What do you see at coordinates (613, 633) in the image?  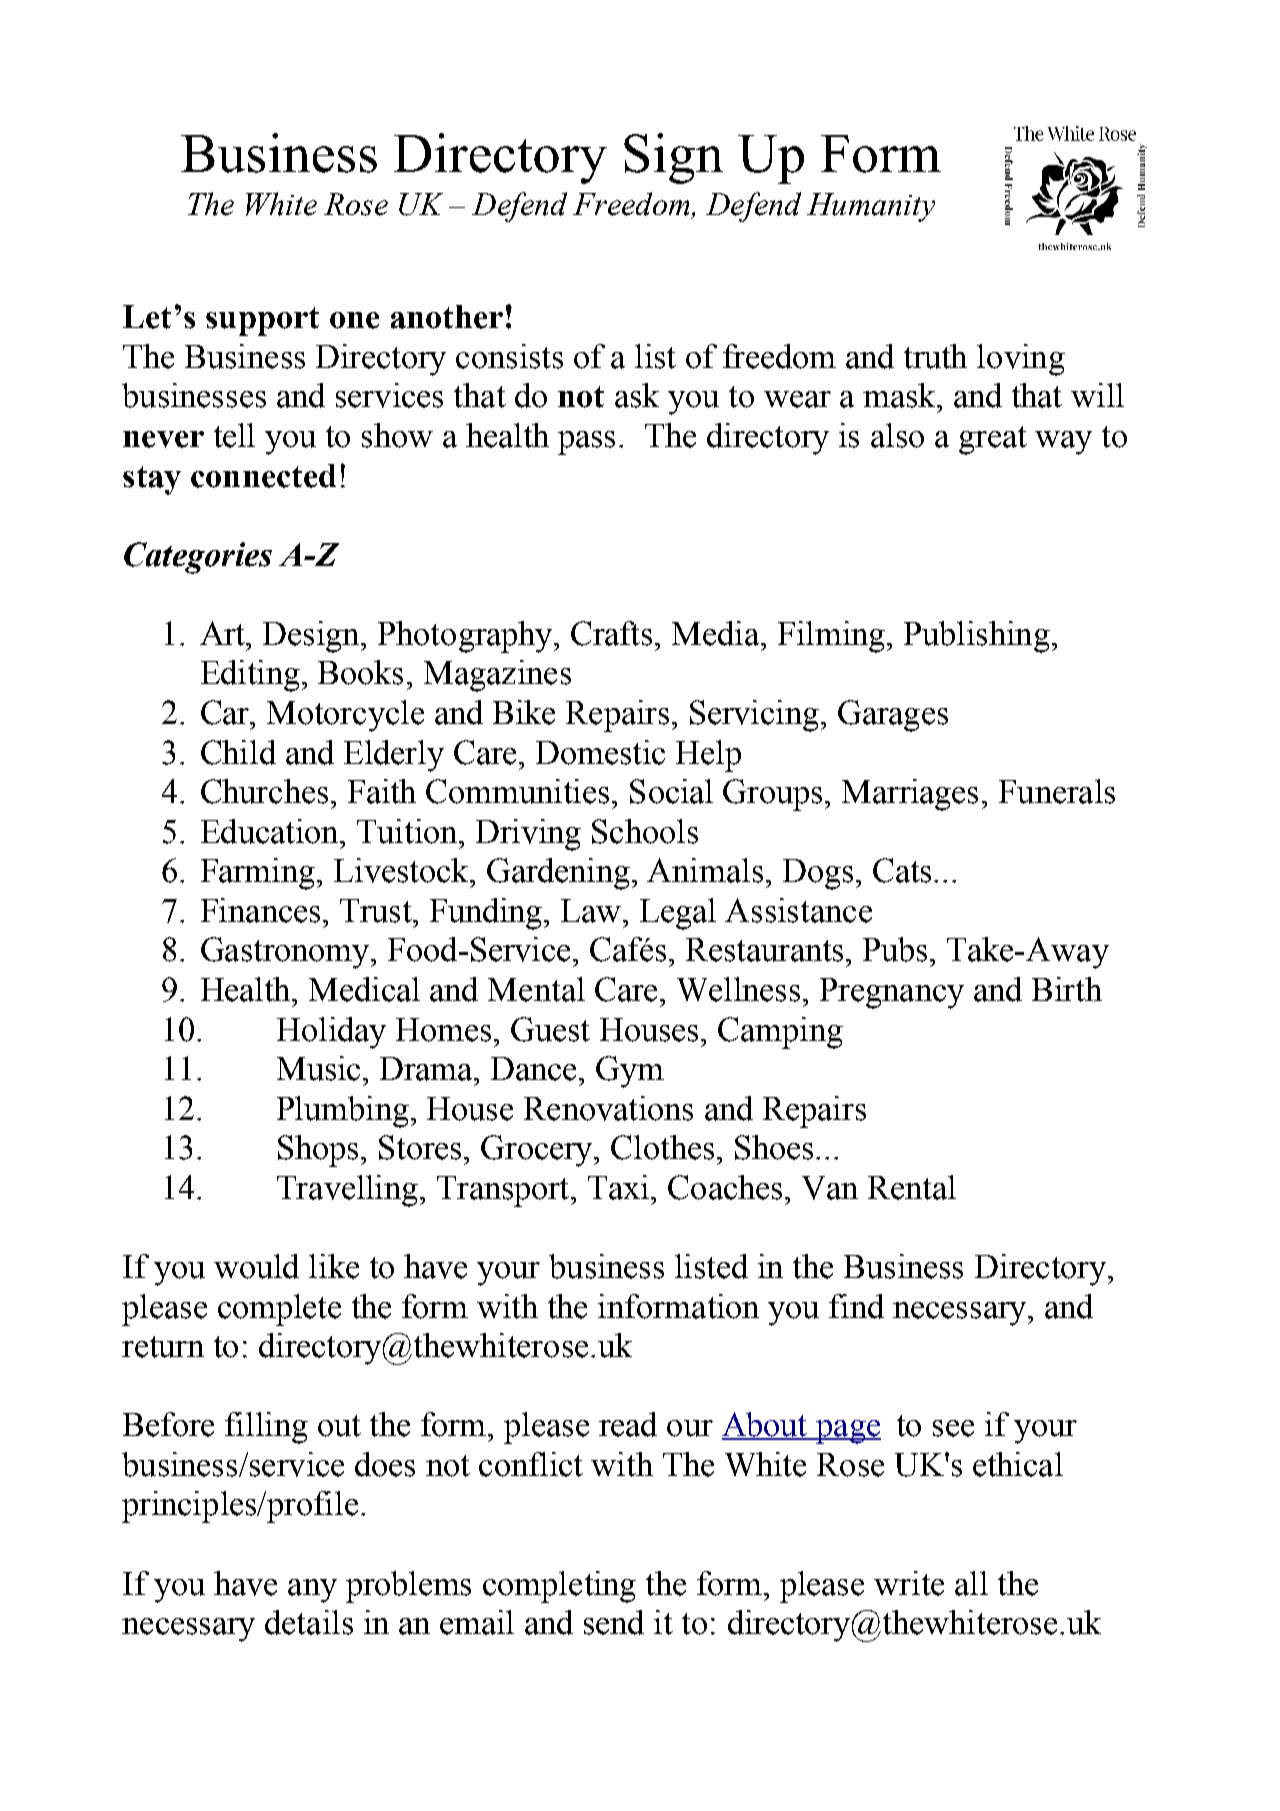 I see `Crafts` at bounding box center [613, 633].
